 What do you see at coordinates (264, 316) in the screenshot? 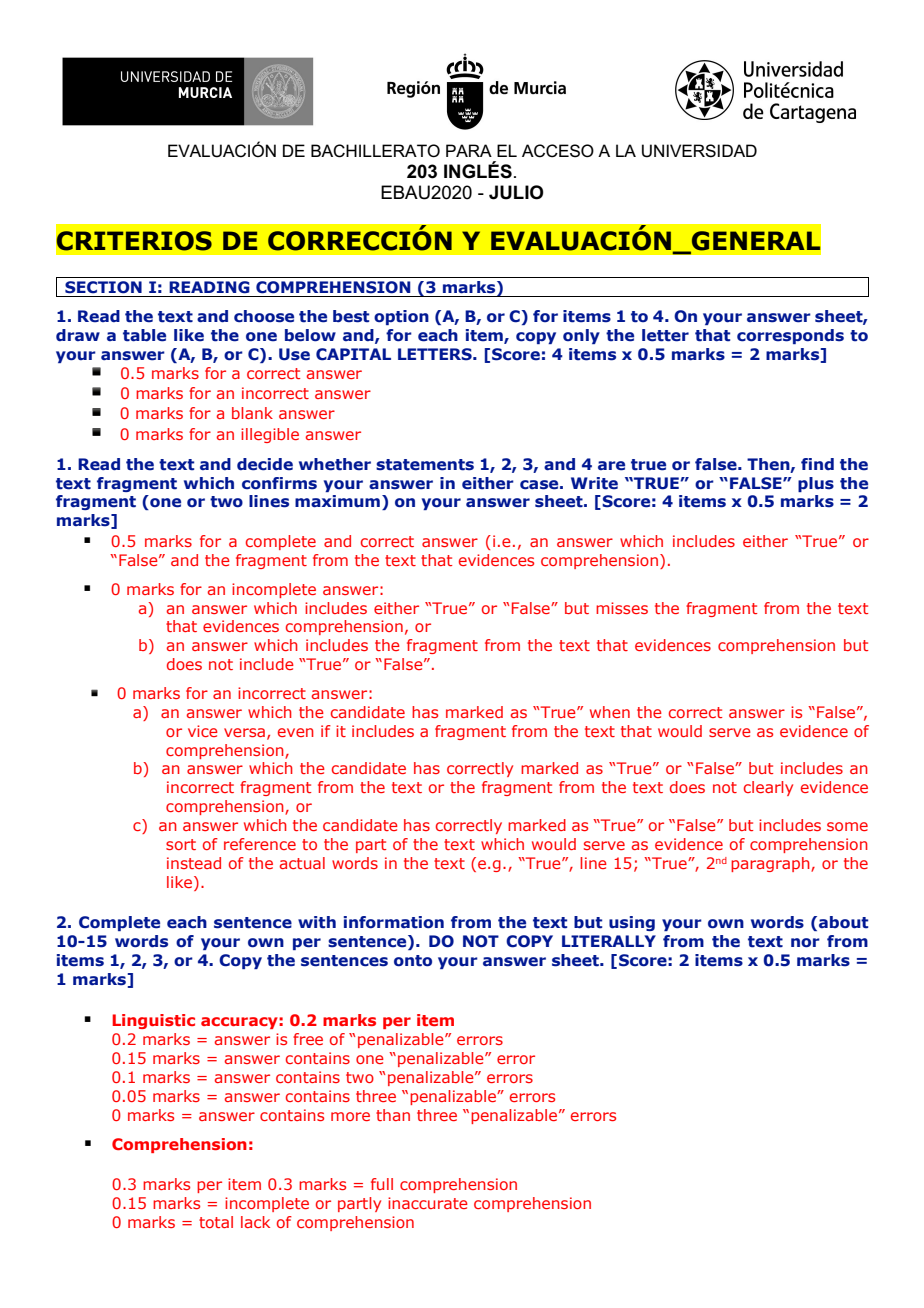
I see `choose` at bounding box center [264, 316].
